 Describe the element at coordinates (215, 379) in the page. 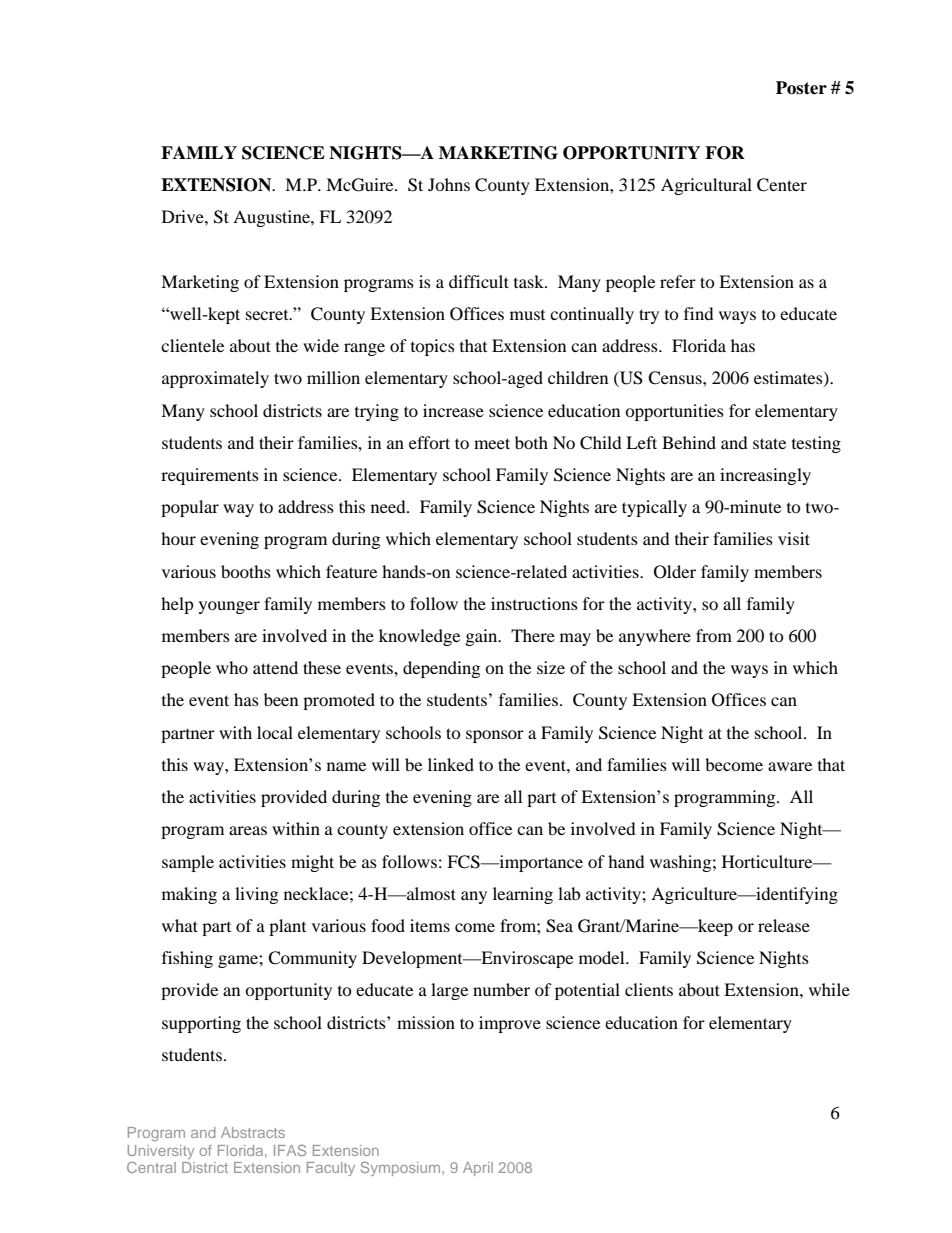

I see `approximately` at that location.
